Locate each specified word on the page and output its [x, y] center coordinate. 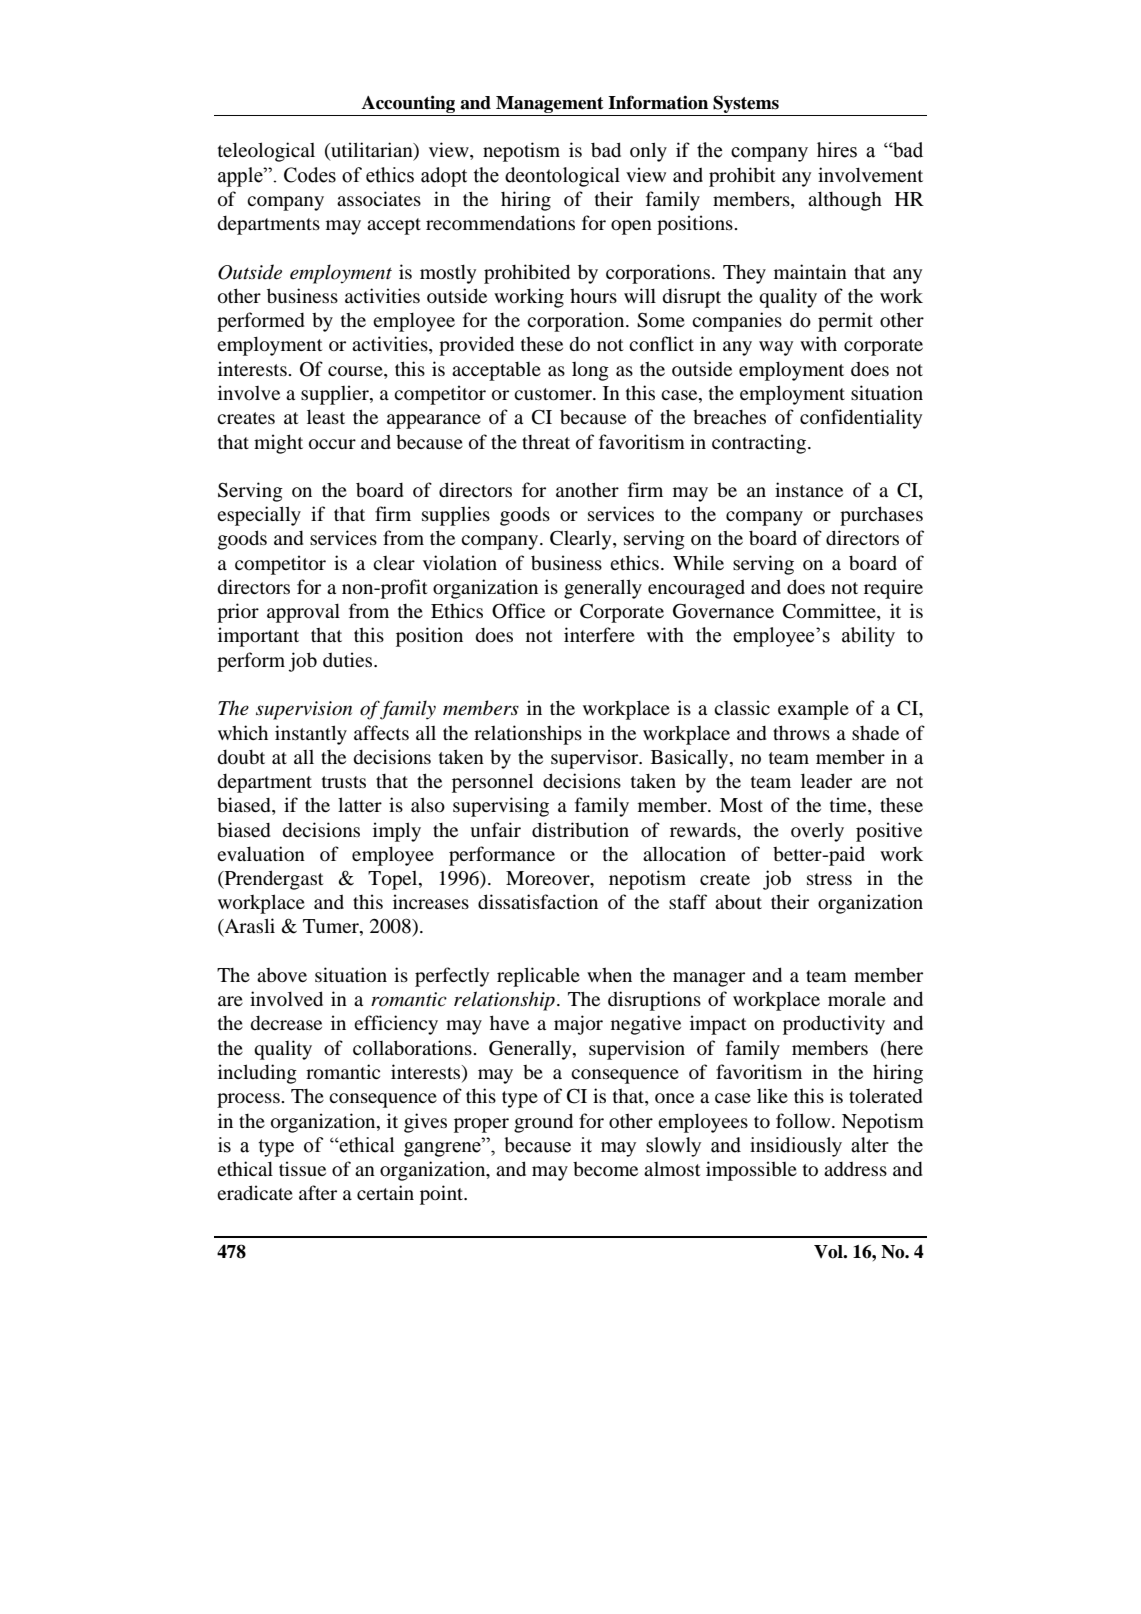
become [605, 1169]
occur [332, 444]
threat [546, 442]
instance [809, 489]
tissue [302, 1168]
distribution [580, 829]
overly [817, 832]
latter [360, 804]
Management [550, 104]
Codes [310, 175]
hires [837, 150]
